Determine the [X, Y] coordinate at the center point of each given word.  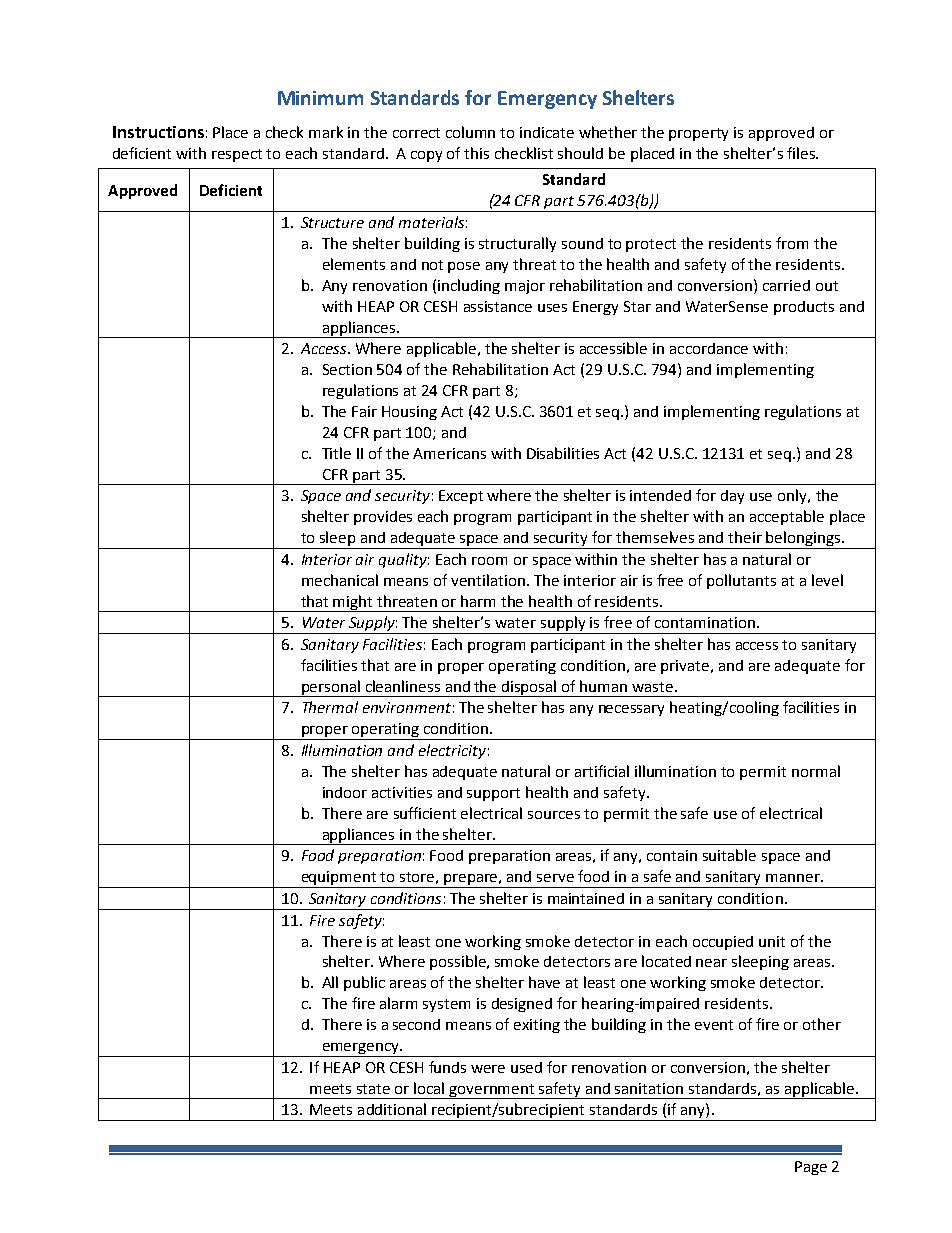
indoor [345, 792]
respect [237, 155]
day [732, 497]
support [493, 794]
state [373, 1089]
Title [336, 453]
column [470, 132]
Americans [449, 453]
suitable [729, 855]
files [802, 153]
